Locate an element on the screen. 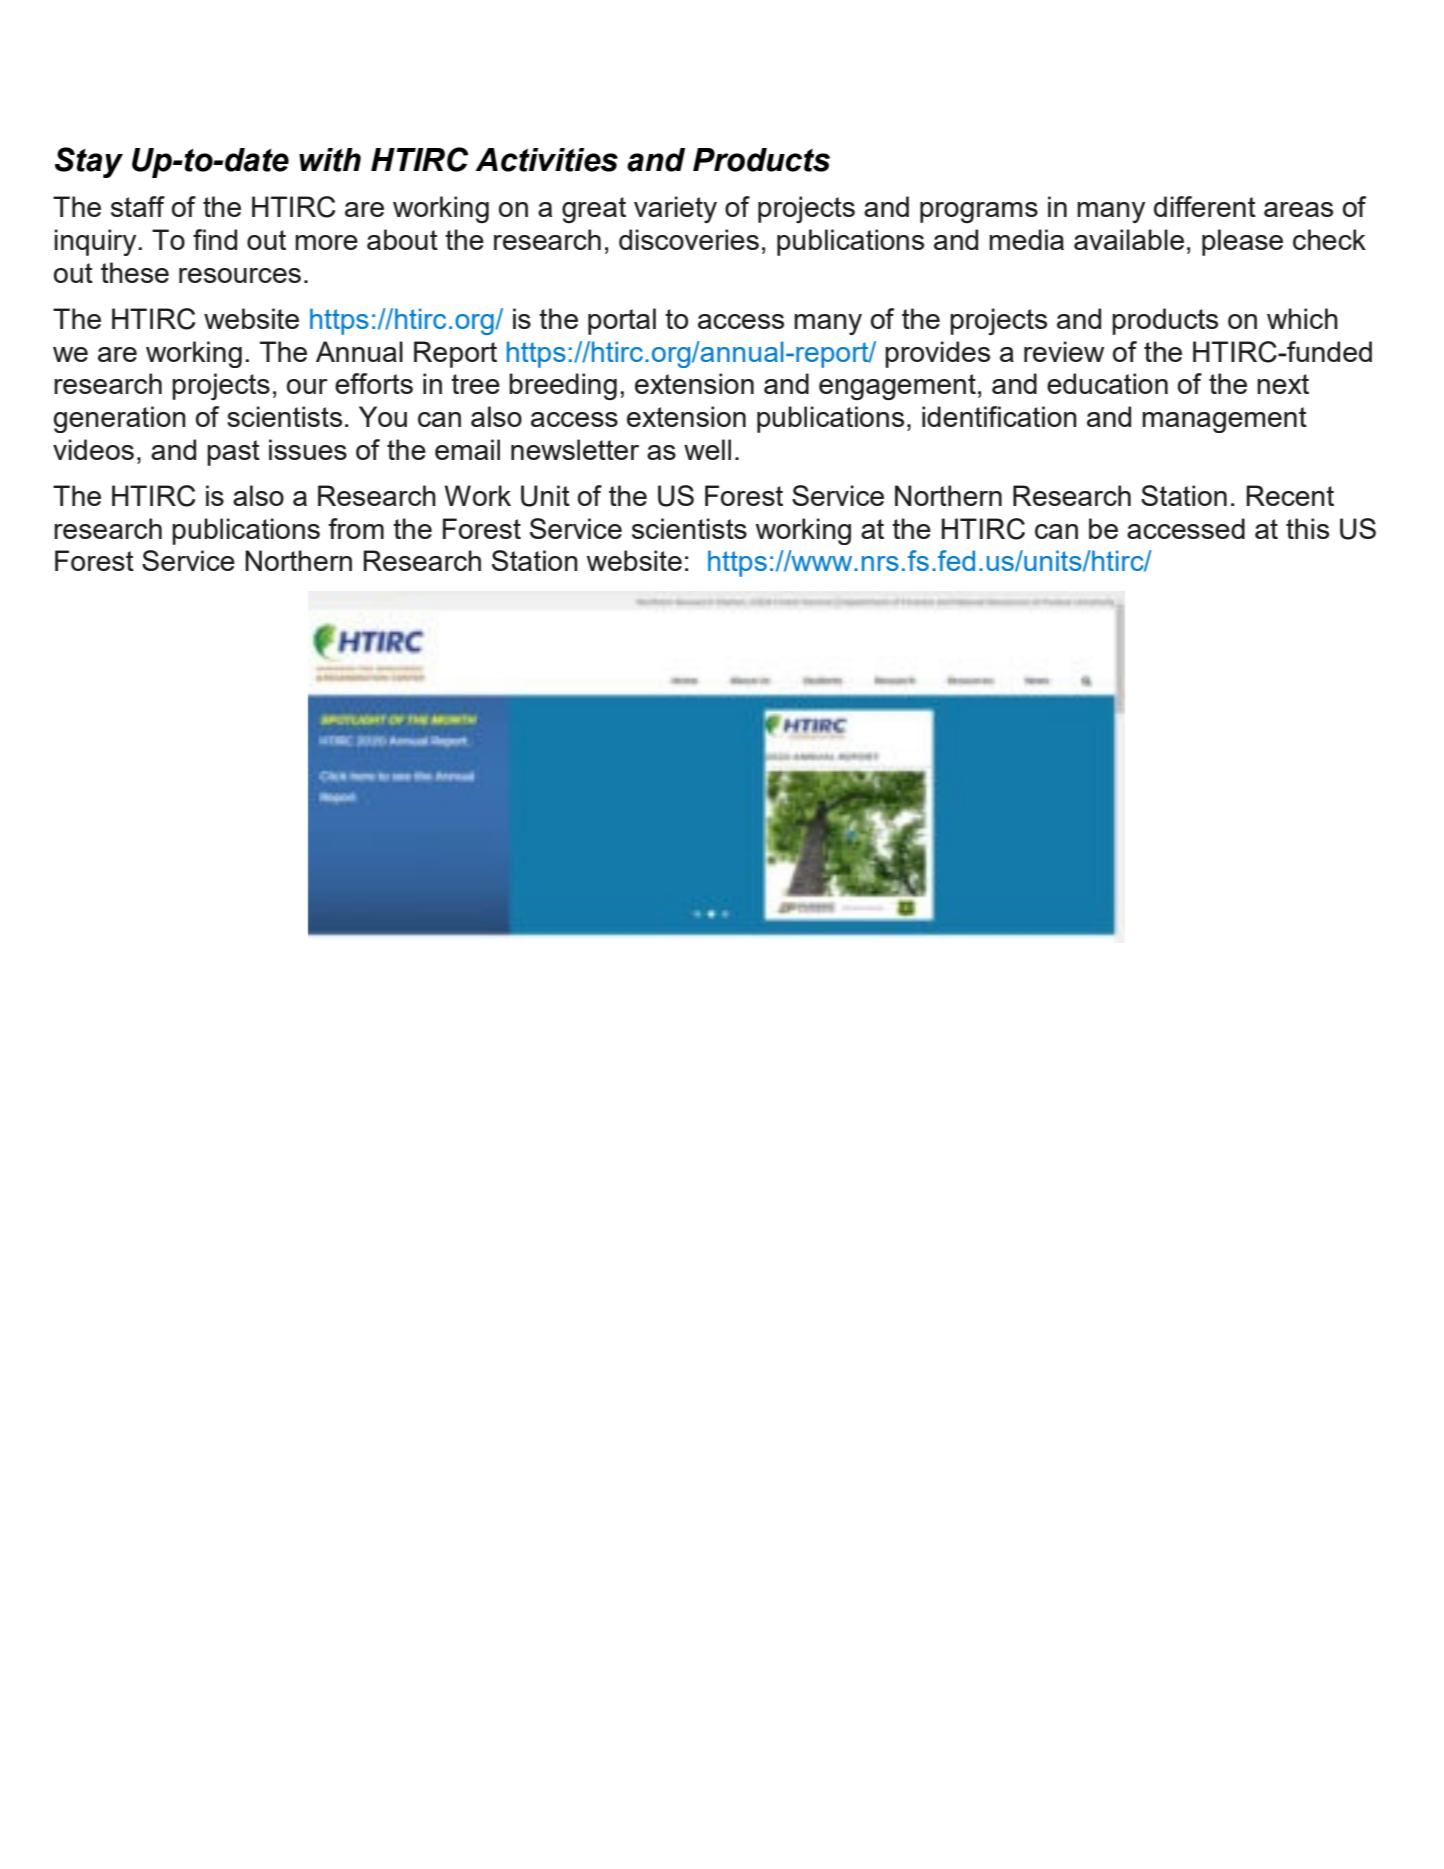 The height and width of the screenshot is (1869, 1444). different is located at coordinates (1205, 206).
